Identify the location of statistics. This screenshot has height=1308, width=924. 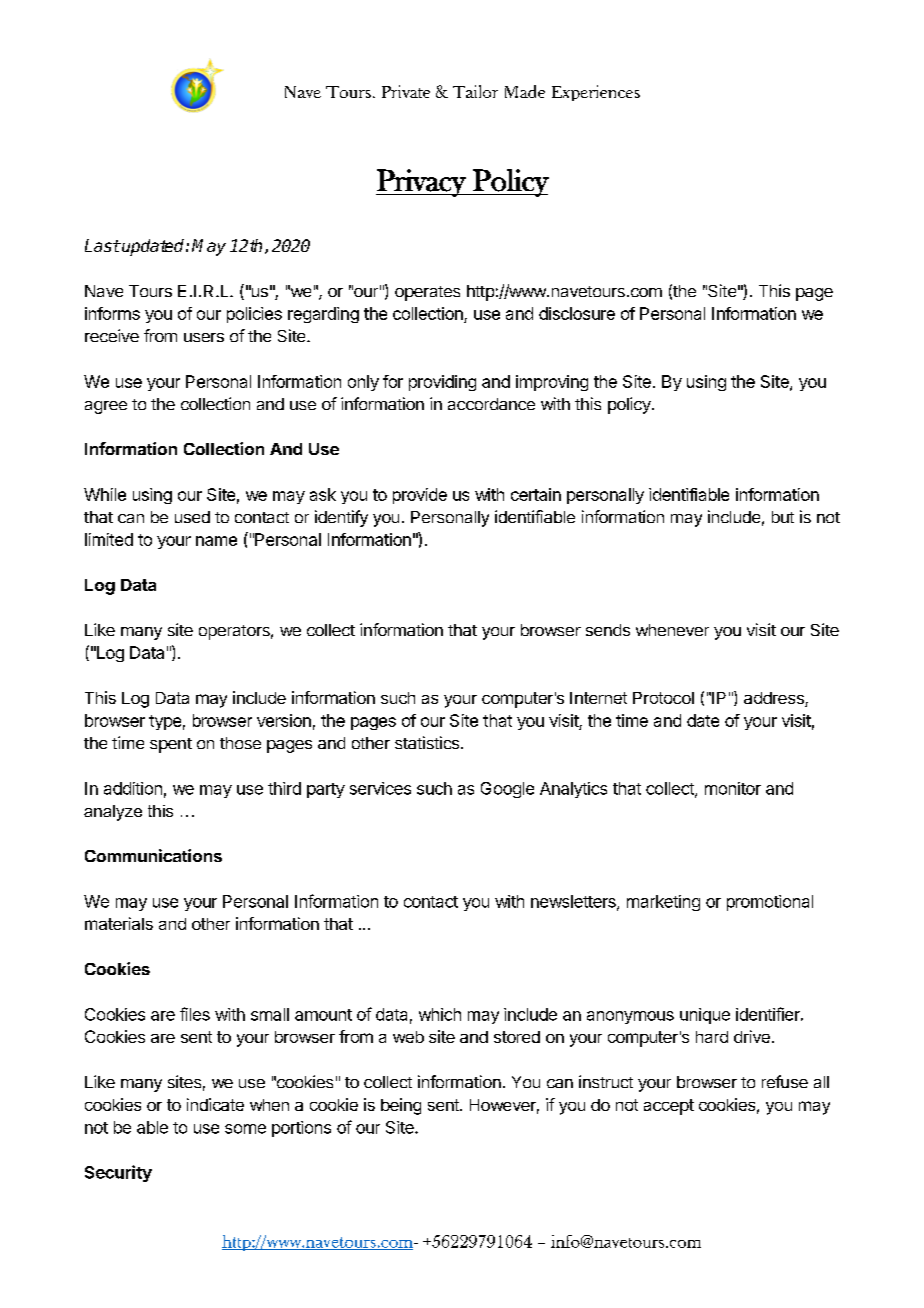
(427, 742).
